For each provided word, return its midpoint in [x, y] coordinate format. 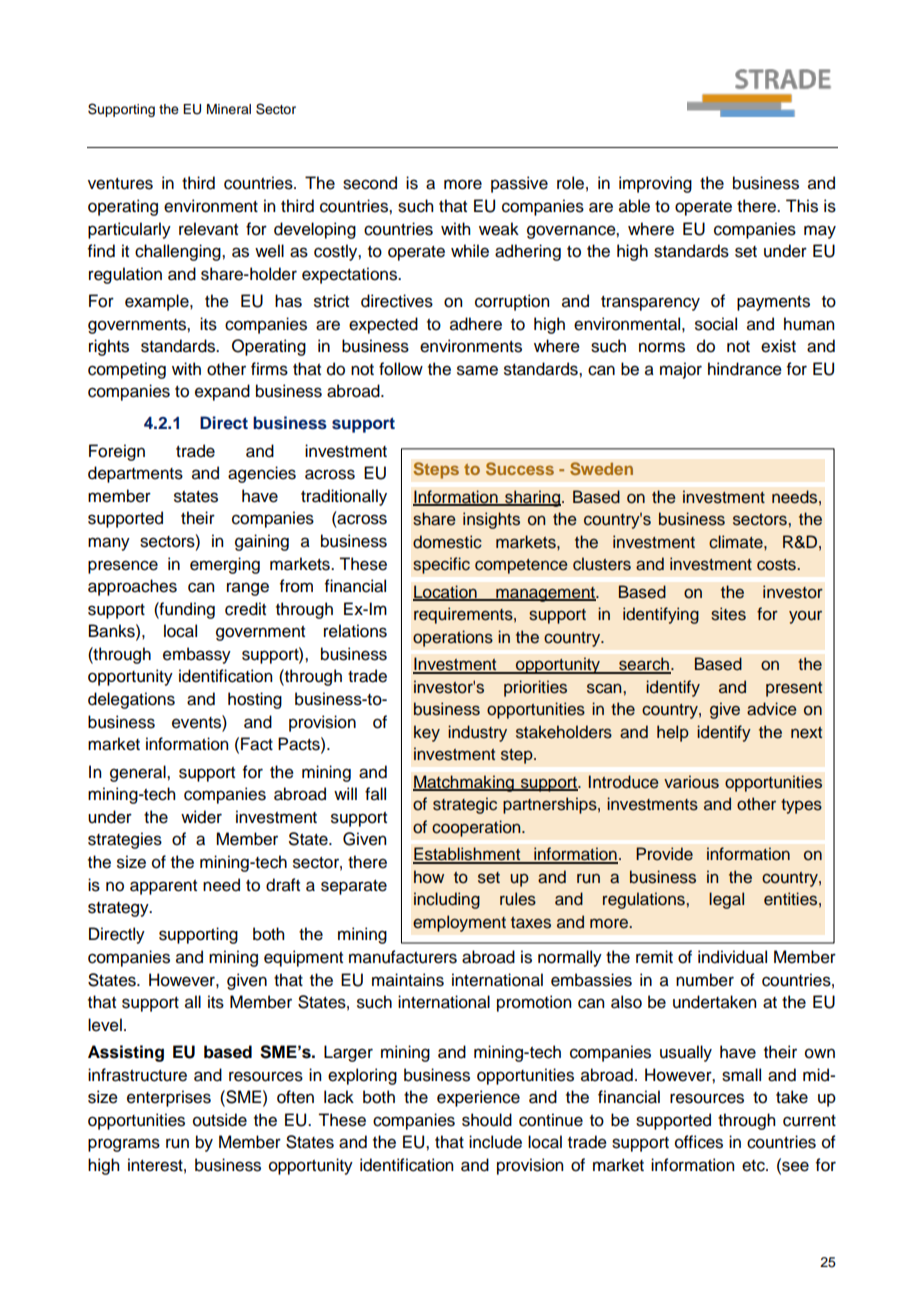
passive [519, 184]
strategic [465, 805]
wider [201, 817]
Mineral [229, 109]
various [691, 782]
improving [655, 184]
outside [220, 1120]
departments [135, 474]
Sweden [601, 468]
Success [520, 468]
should [487, 1120]
